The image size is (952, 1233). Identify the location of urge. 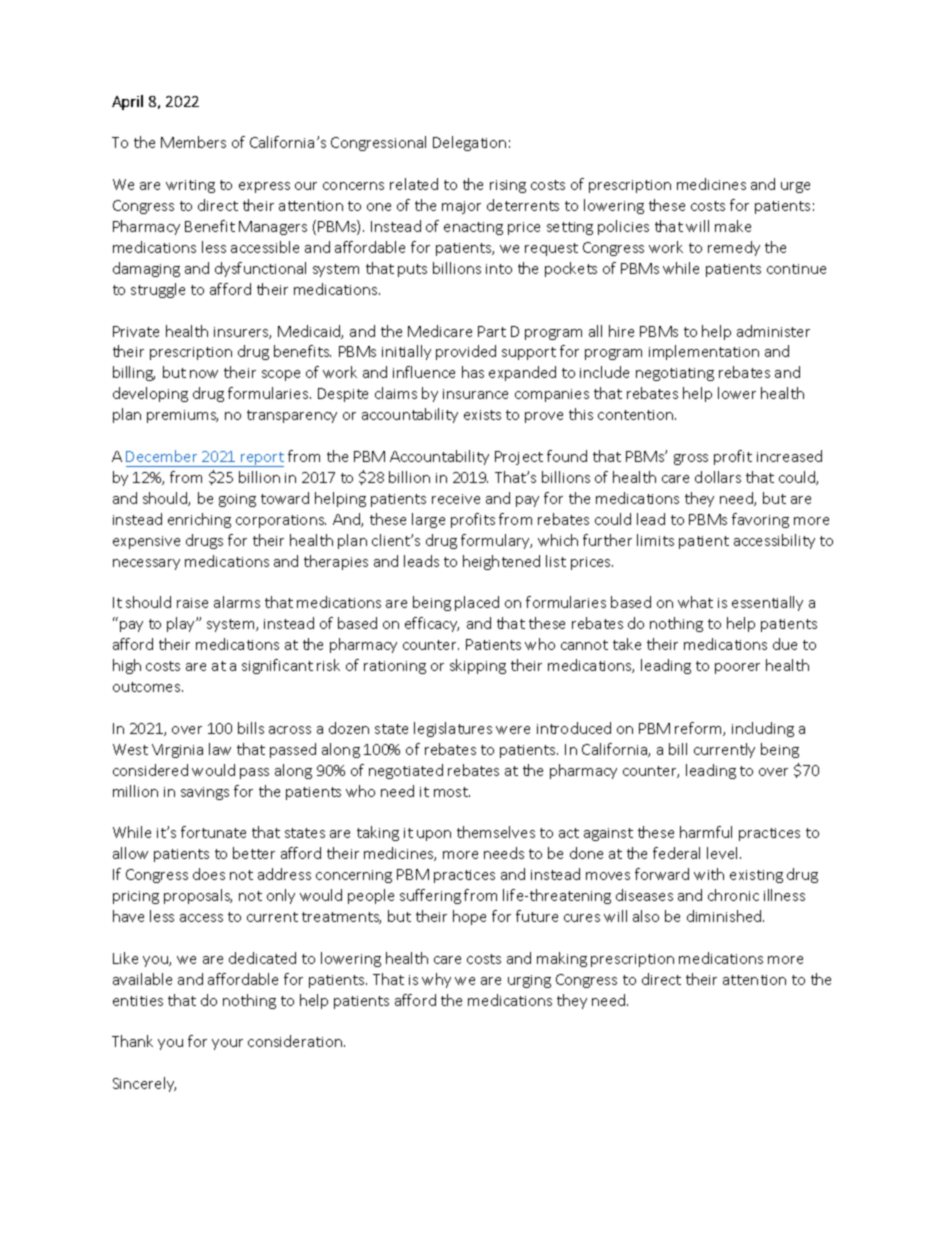
(795, 187).
